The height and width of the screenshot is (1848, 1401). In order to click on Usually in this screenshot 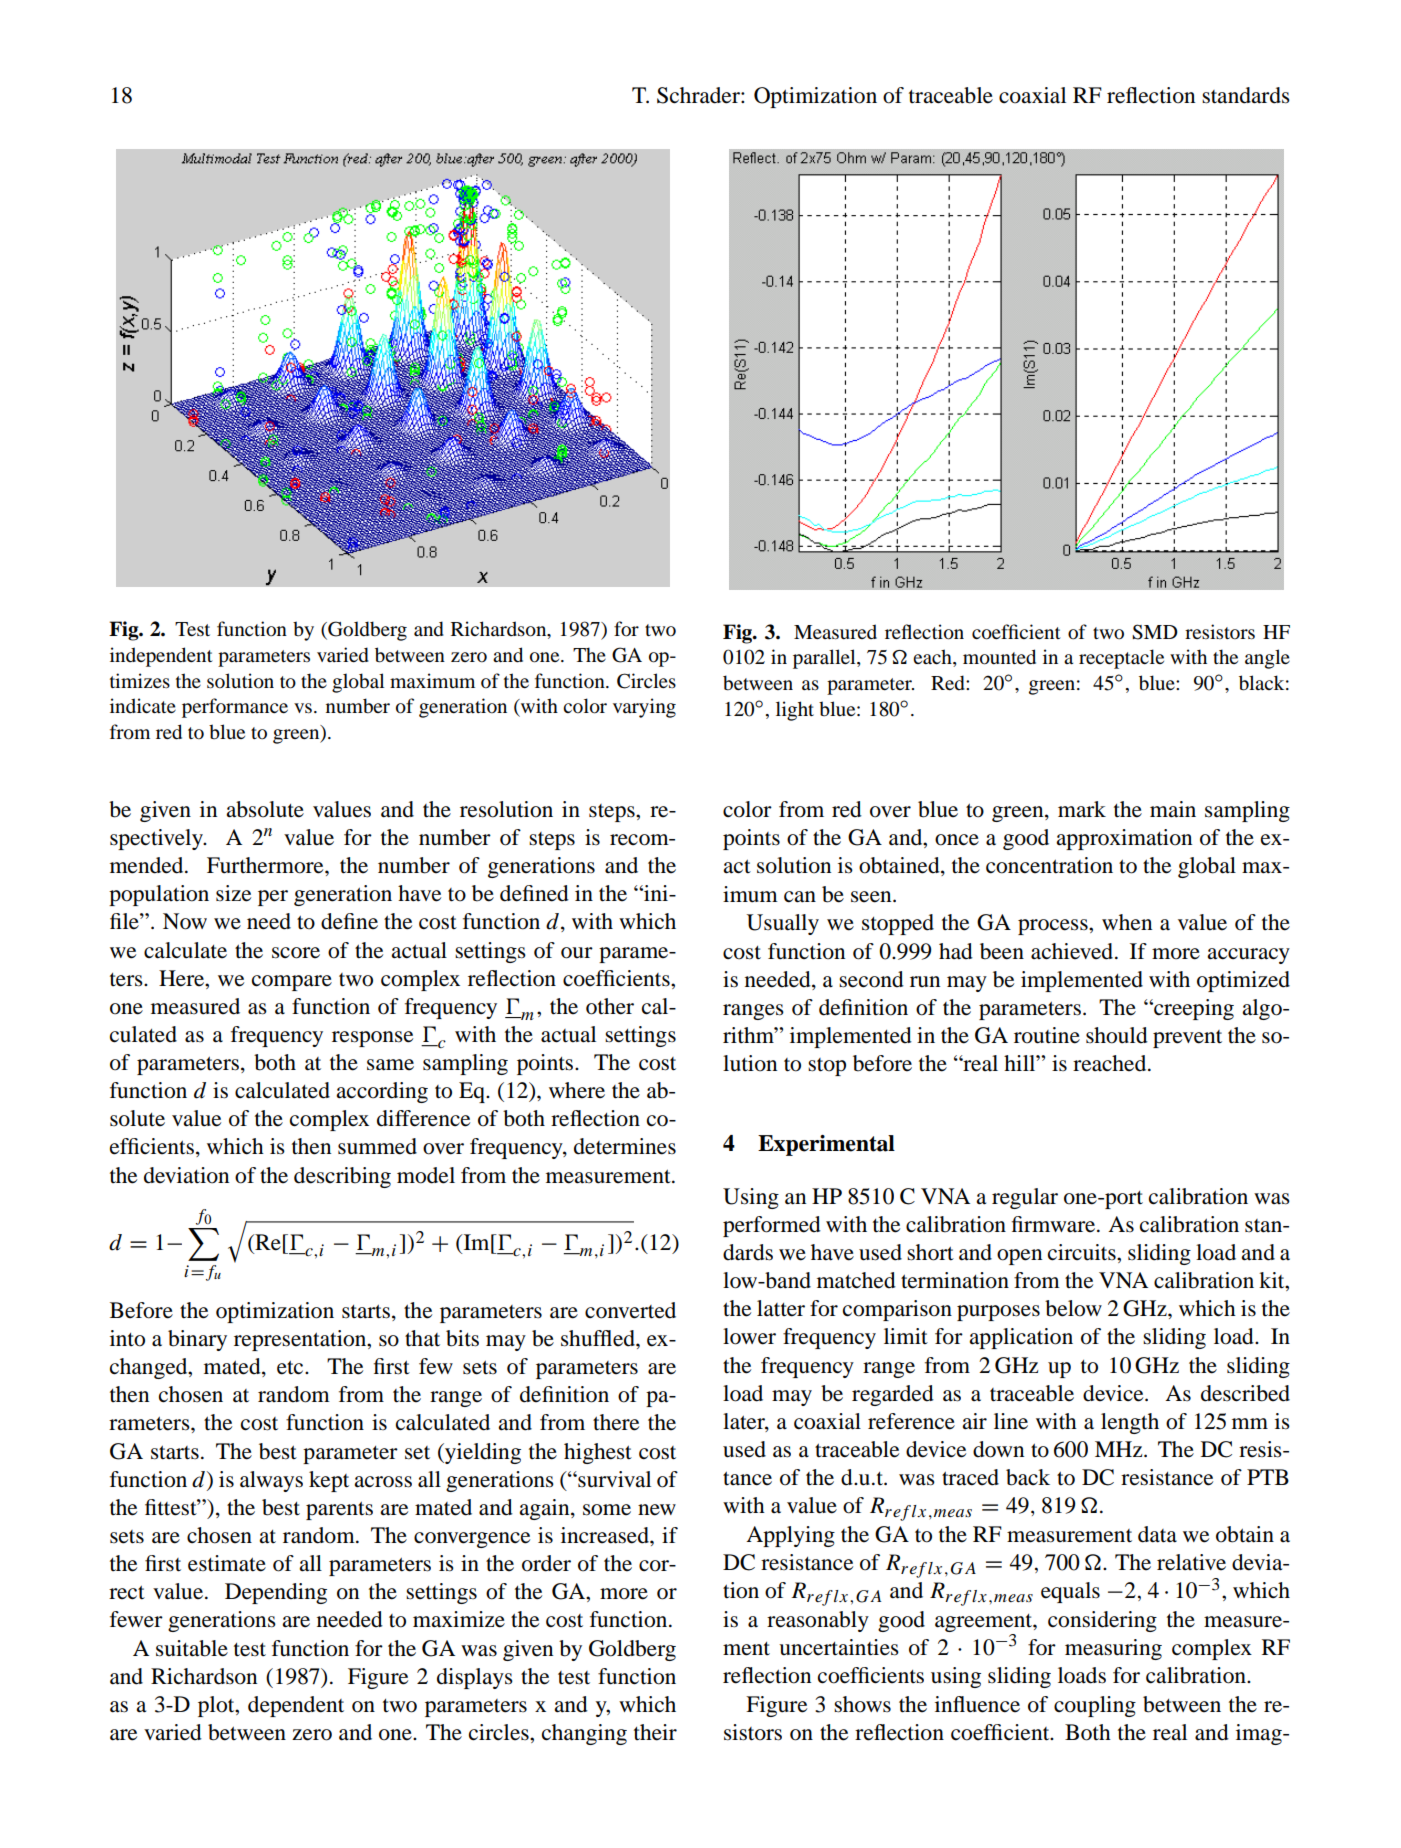, I will do `click(783, 924)`.
